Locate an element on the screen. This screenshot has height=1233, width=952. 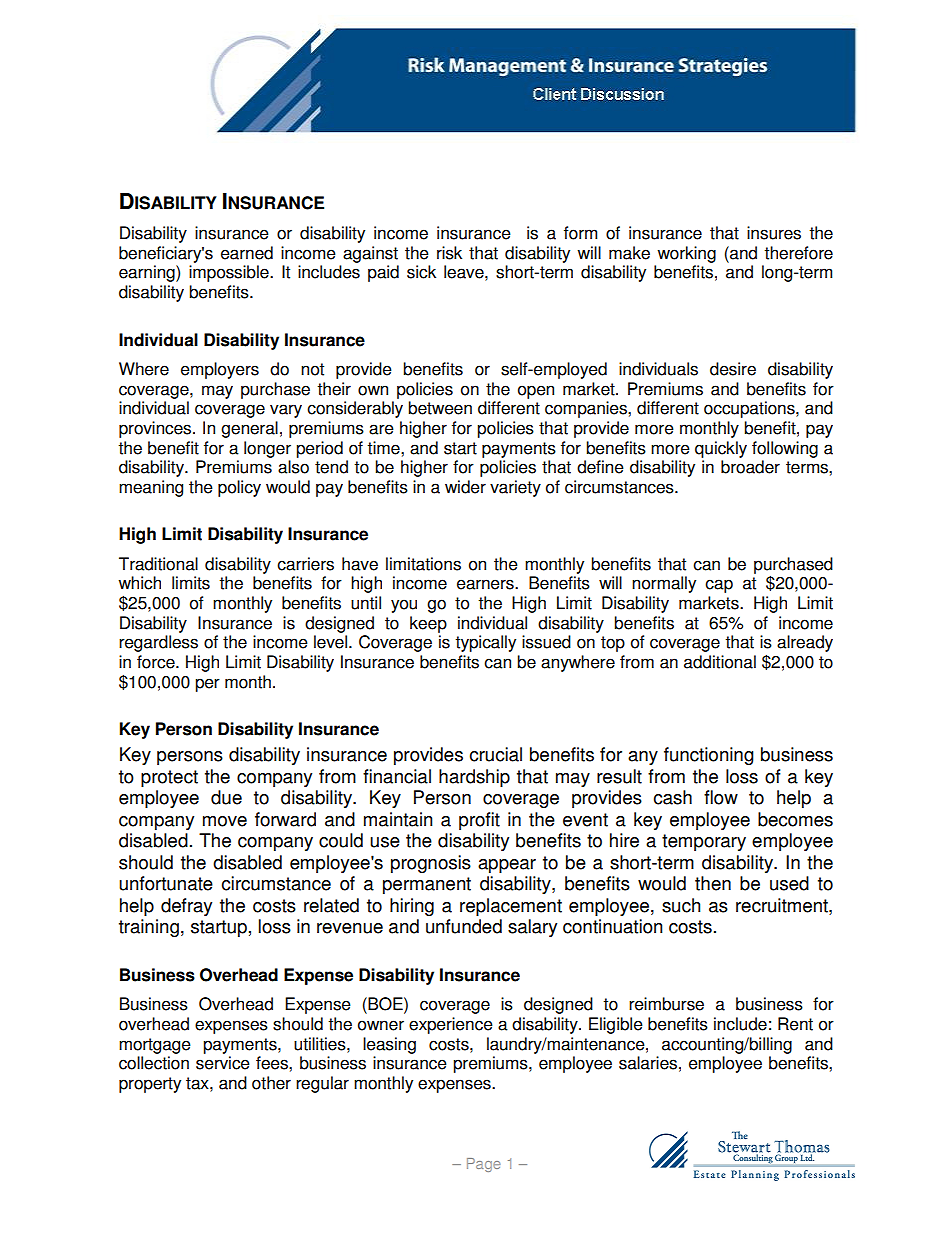
other is located at coordinates (271, 1083).
